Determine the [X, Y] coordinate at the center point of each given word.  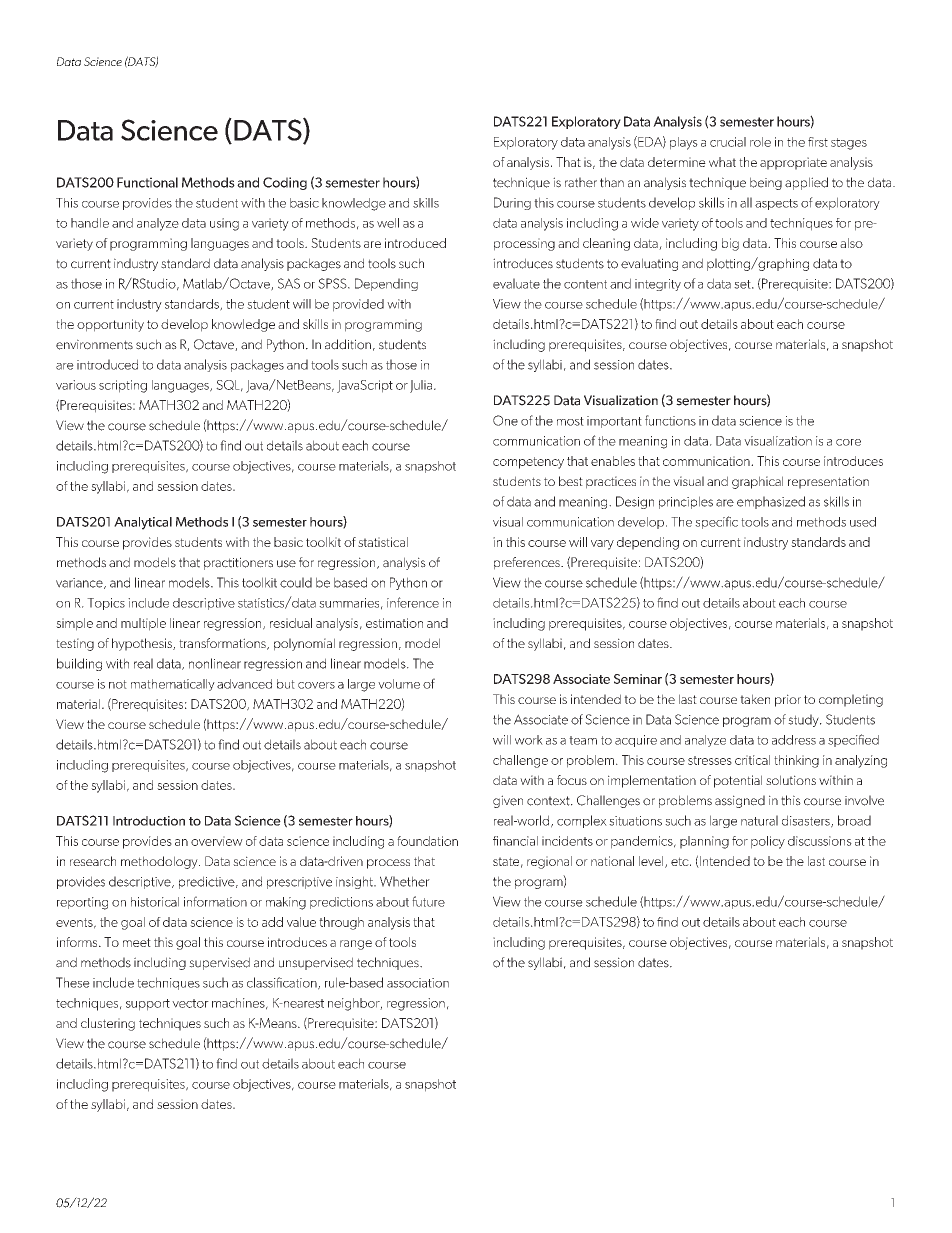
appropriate [793, 163]
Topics [106, 604]
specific [716, 522]
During [512, 203]
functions [670, 420]
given [508, 801]
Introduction [149, 821]
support [148, 1005]
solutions [791, 780]
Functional [147, 182]
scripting [123, 386]
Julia [421, 386]
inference [413, 602]
